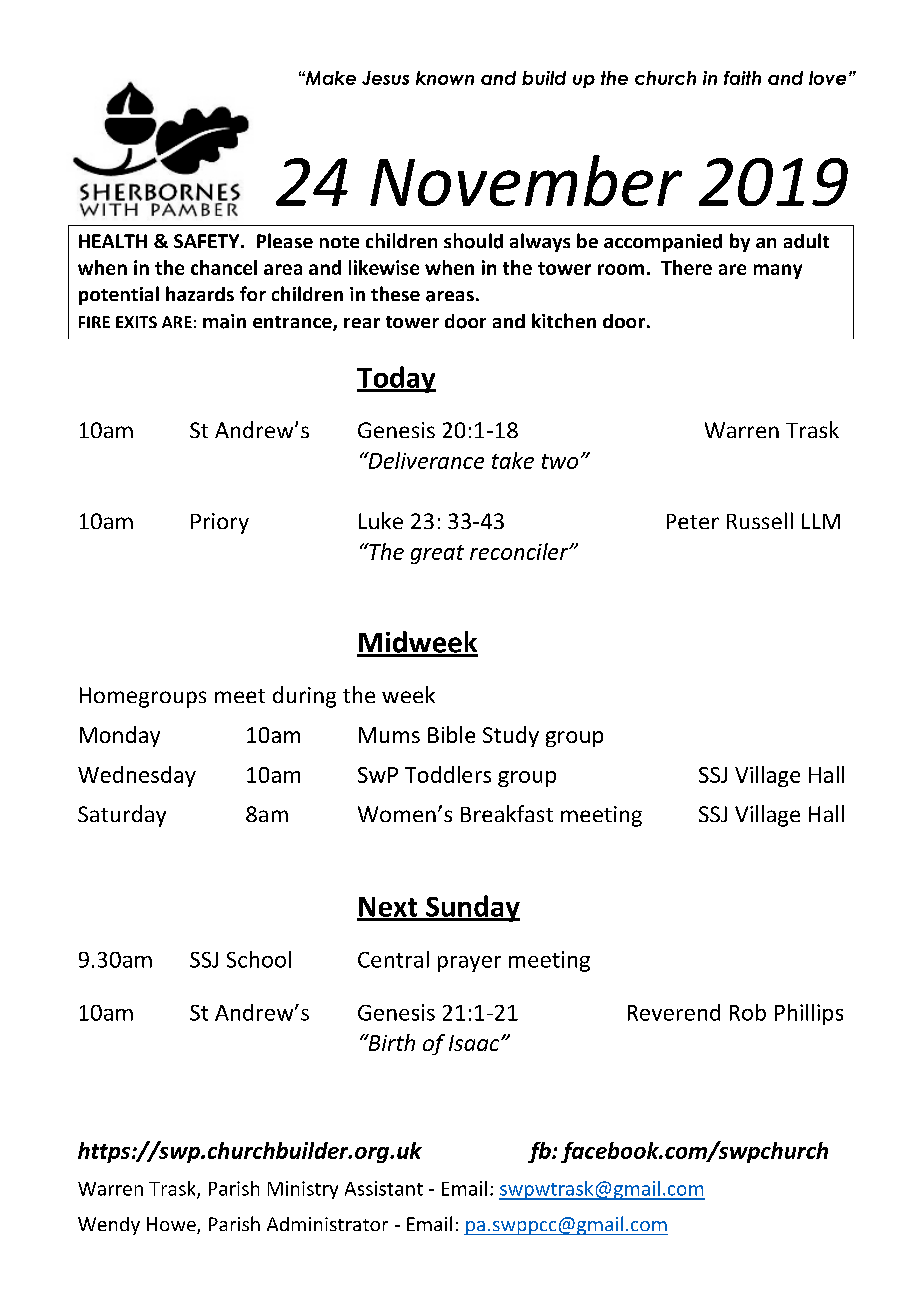 This image has width=924, height=1308. Describe the element at coordinates (445, 78) in the image. I see `known` at that location.
